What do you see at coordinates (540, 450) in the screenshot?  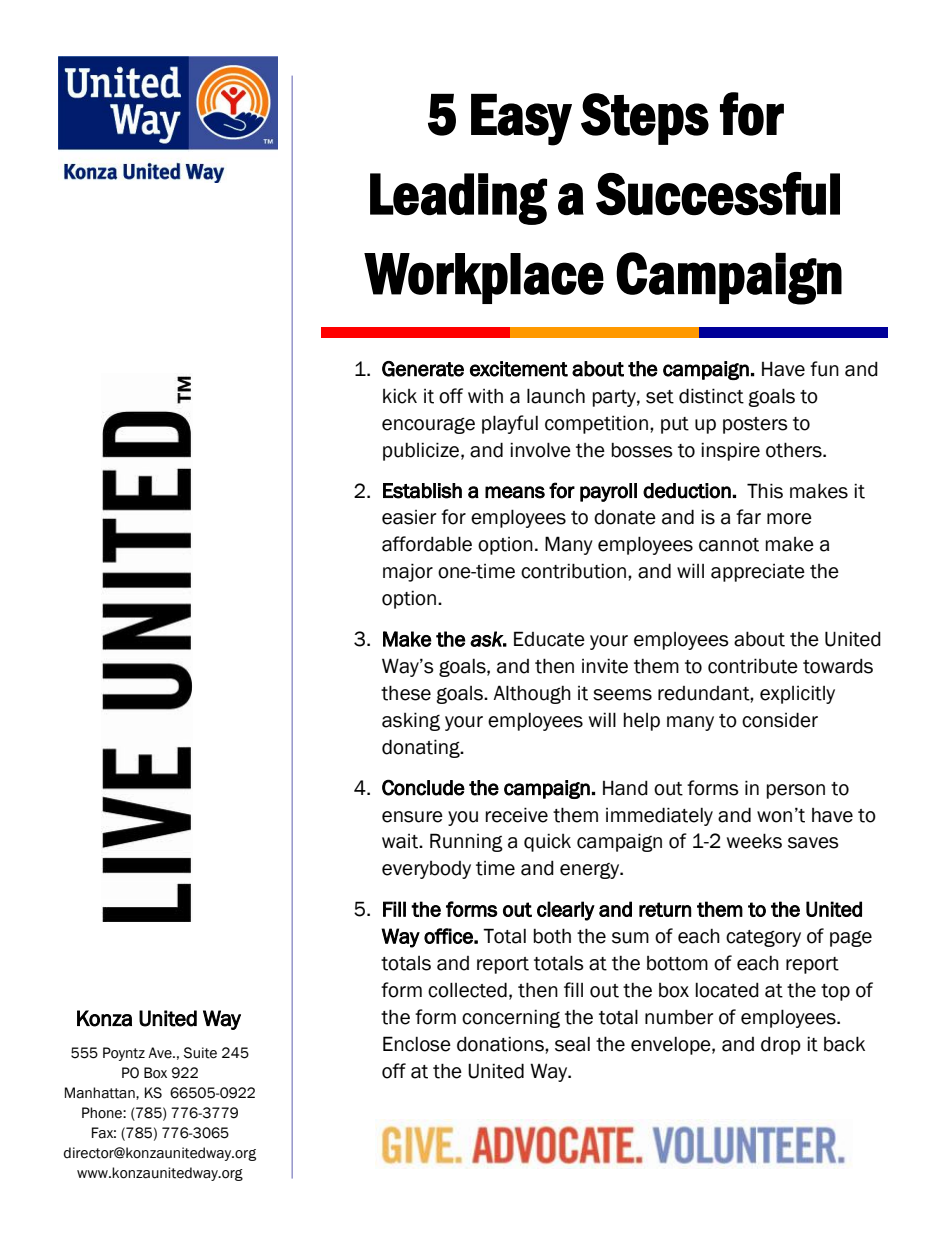 I see `involve` at bounding box center [540, 450].
